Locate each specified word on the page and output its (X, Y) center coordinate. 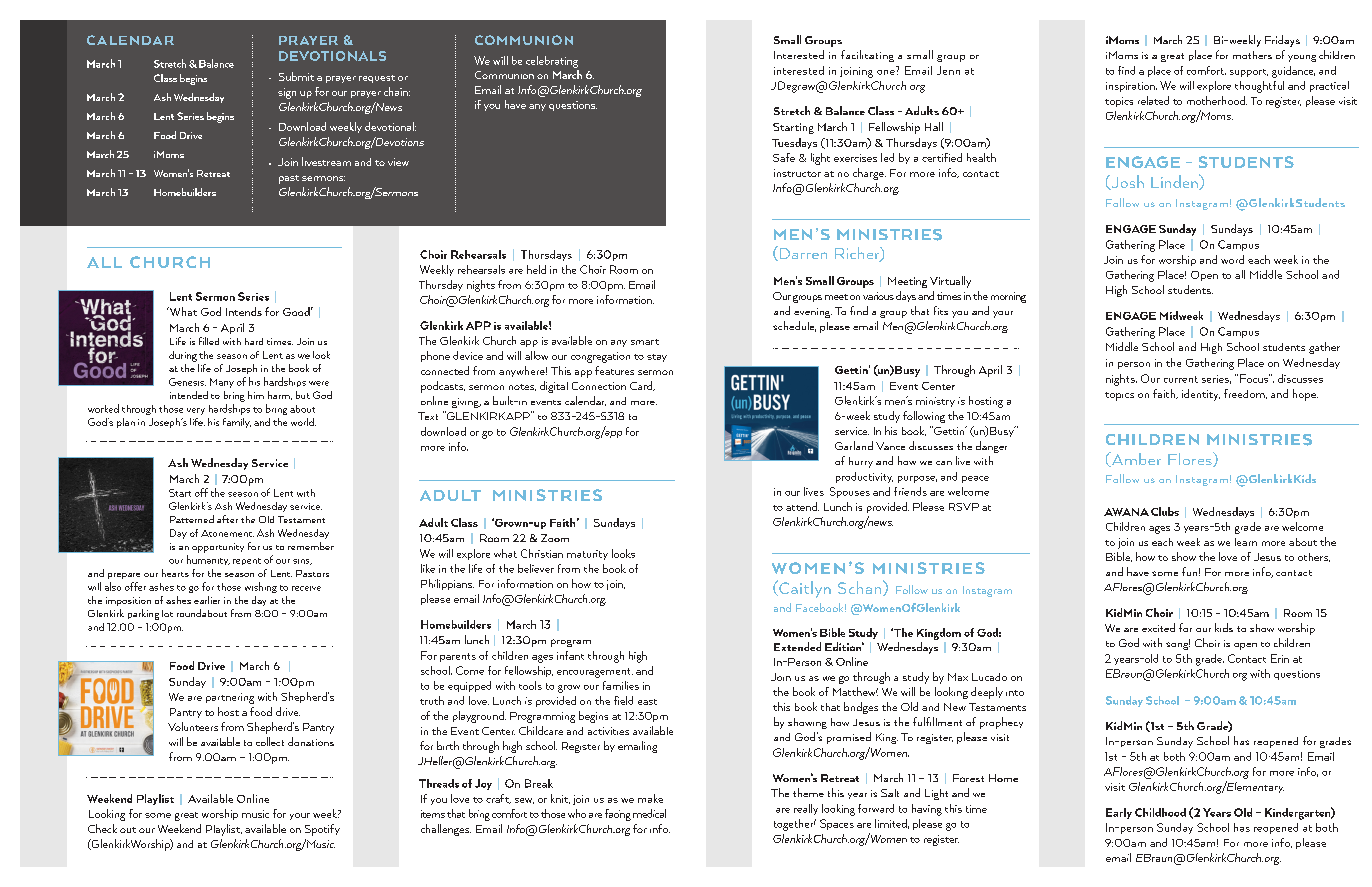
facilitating (867, 56)
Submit (296, 76)
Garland (854, 445)
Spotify (322, 830)
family (237, 423)
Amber (1135, 459)
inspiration (1131, 87)
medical (649, 813)
